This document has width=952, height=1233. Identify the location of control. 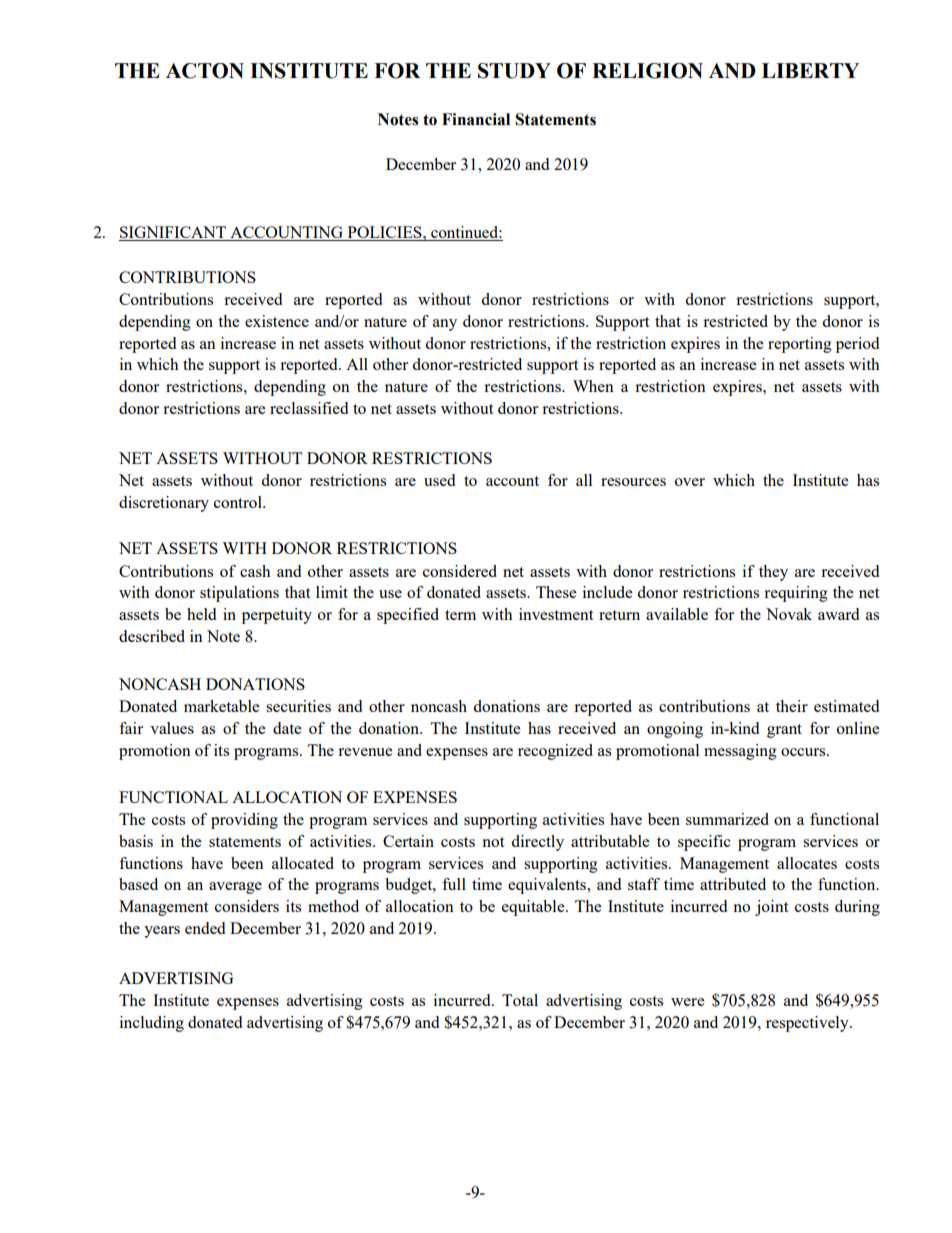
(239, 502).
